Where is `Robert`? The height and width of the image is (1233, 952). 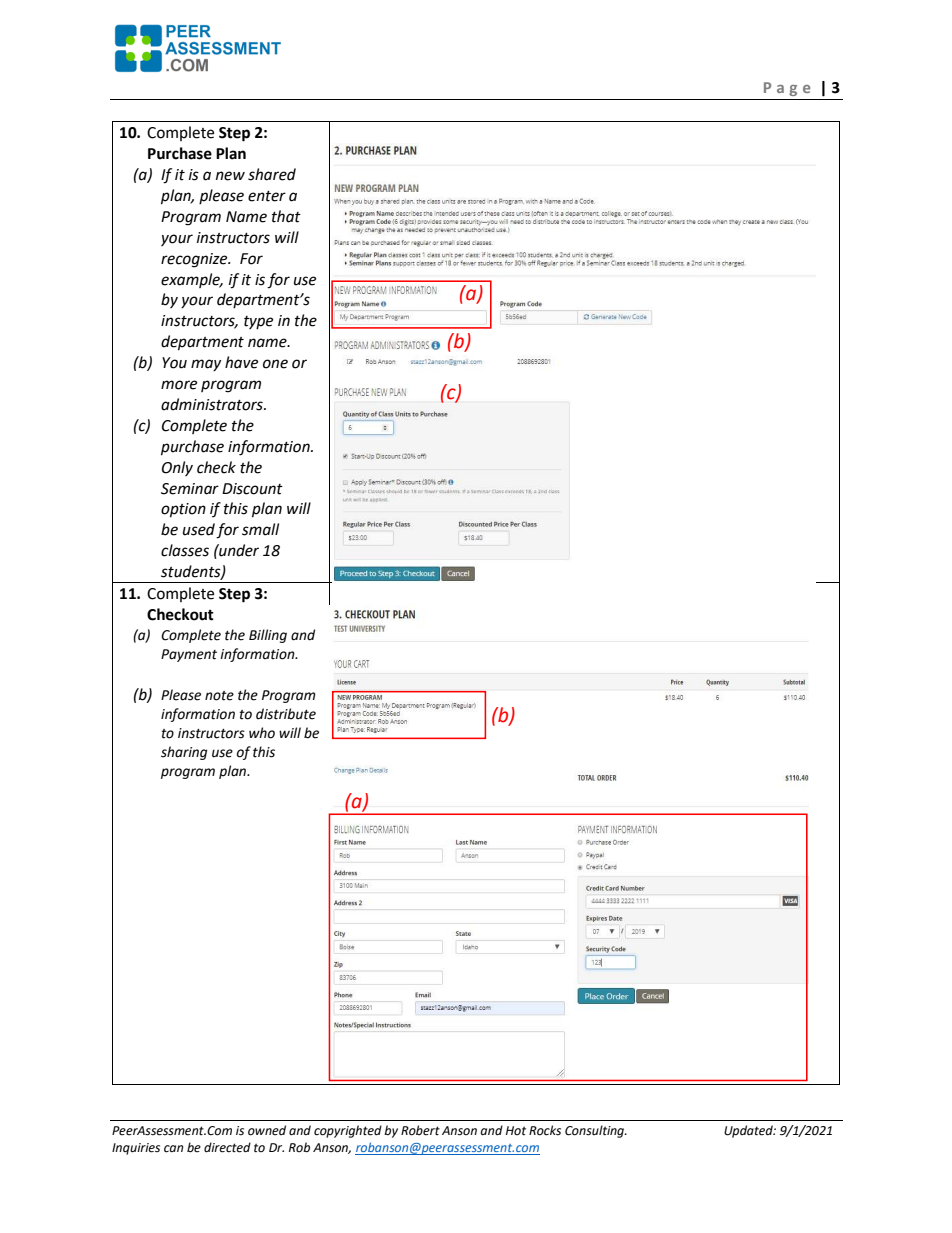 Robert is located at coordinates (420, 1130).
